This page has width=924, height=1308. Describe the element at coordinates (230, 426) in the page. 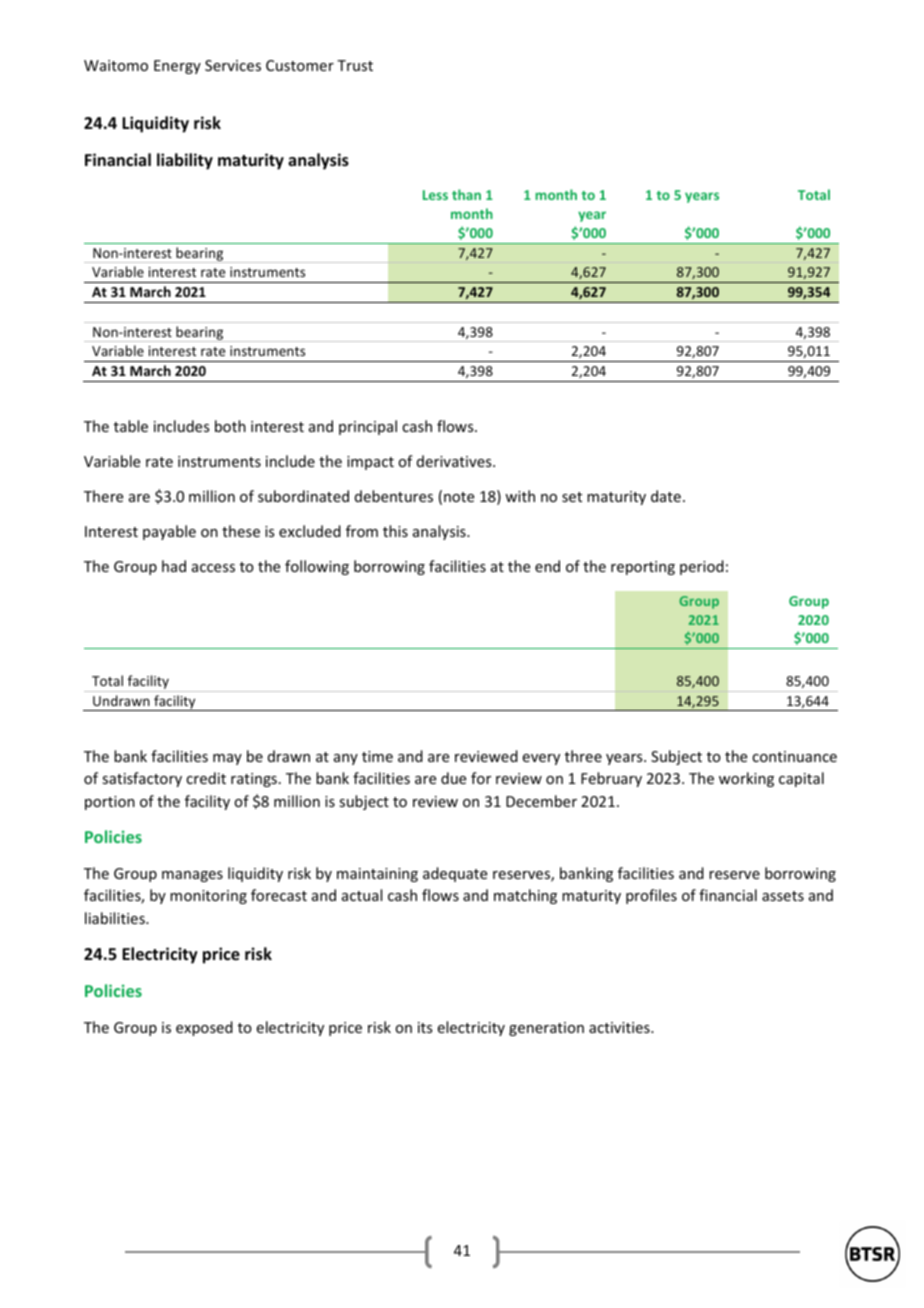

I see `both` at that location.
